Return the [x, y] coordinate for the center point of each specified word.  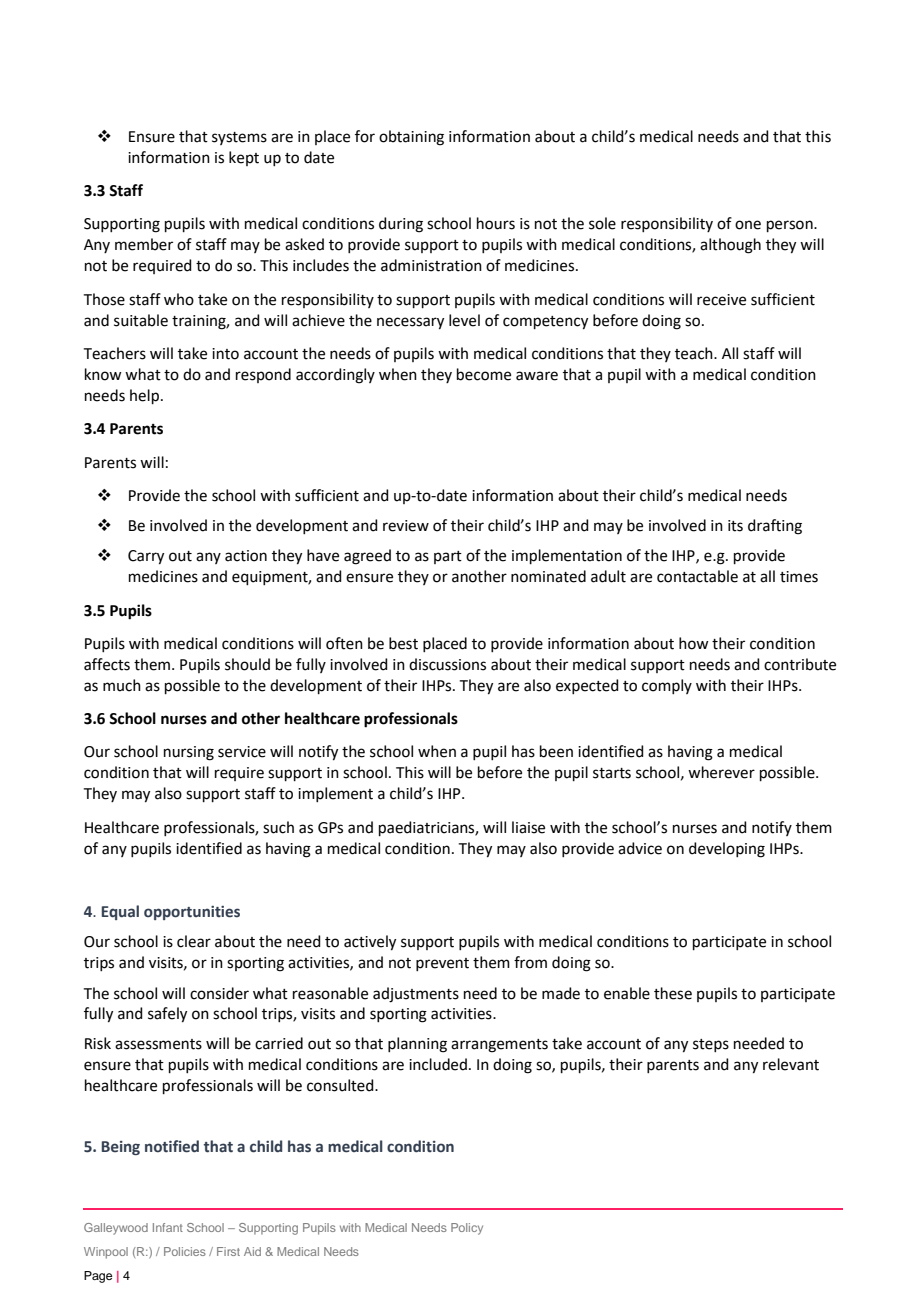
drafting [775, 527]
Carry [146, 557]
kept [244, 158]
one [748, 225]
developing [727, 850]
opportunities [192, 913]
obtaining [411, 138]
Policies [185, 1251]
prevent [442, 964]
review [406, 526]
